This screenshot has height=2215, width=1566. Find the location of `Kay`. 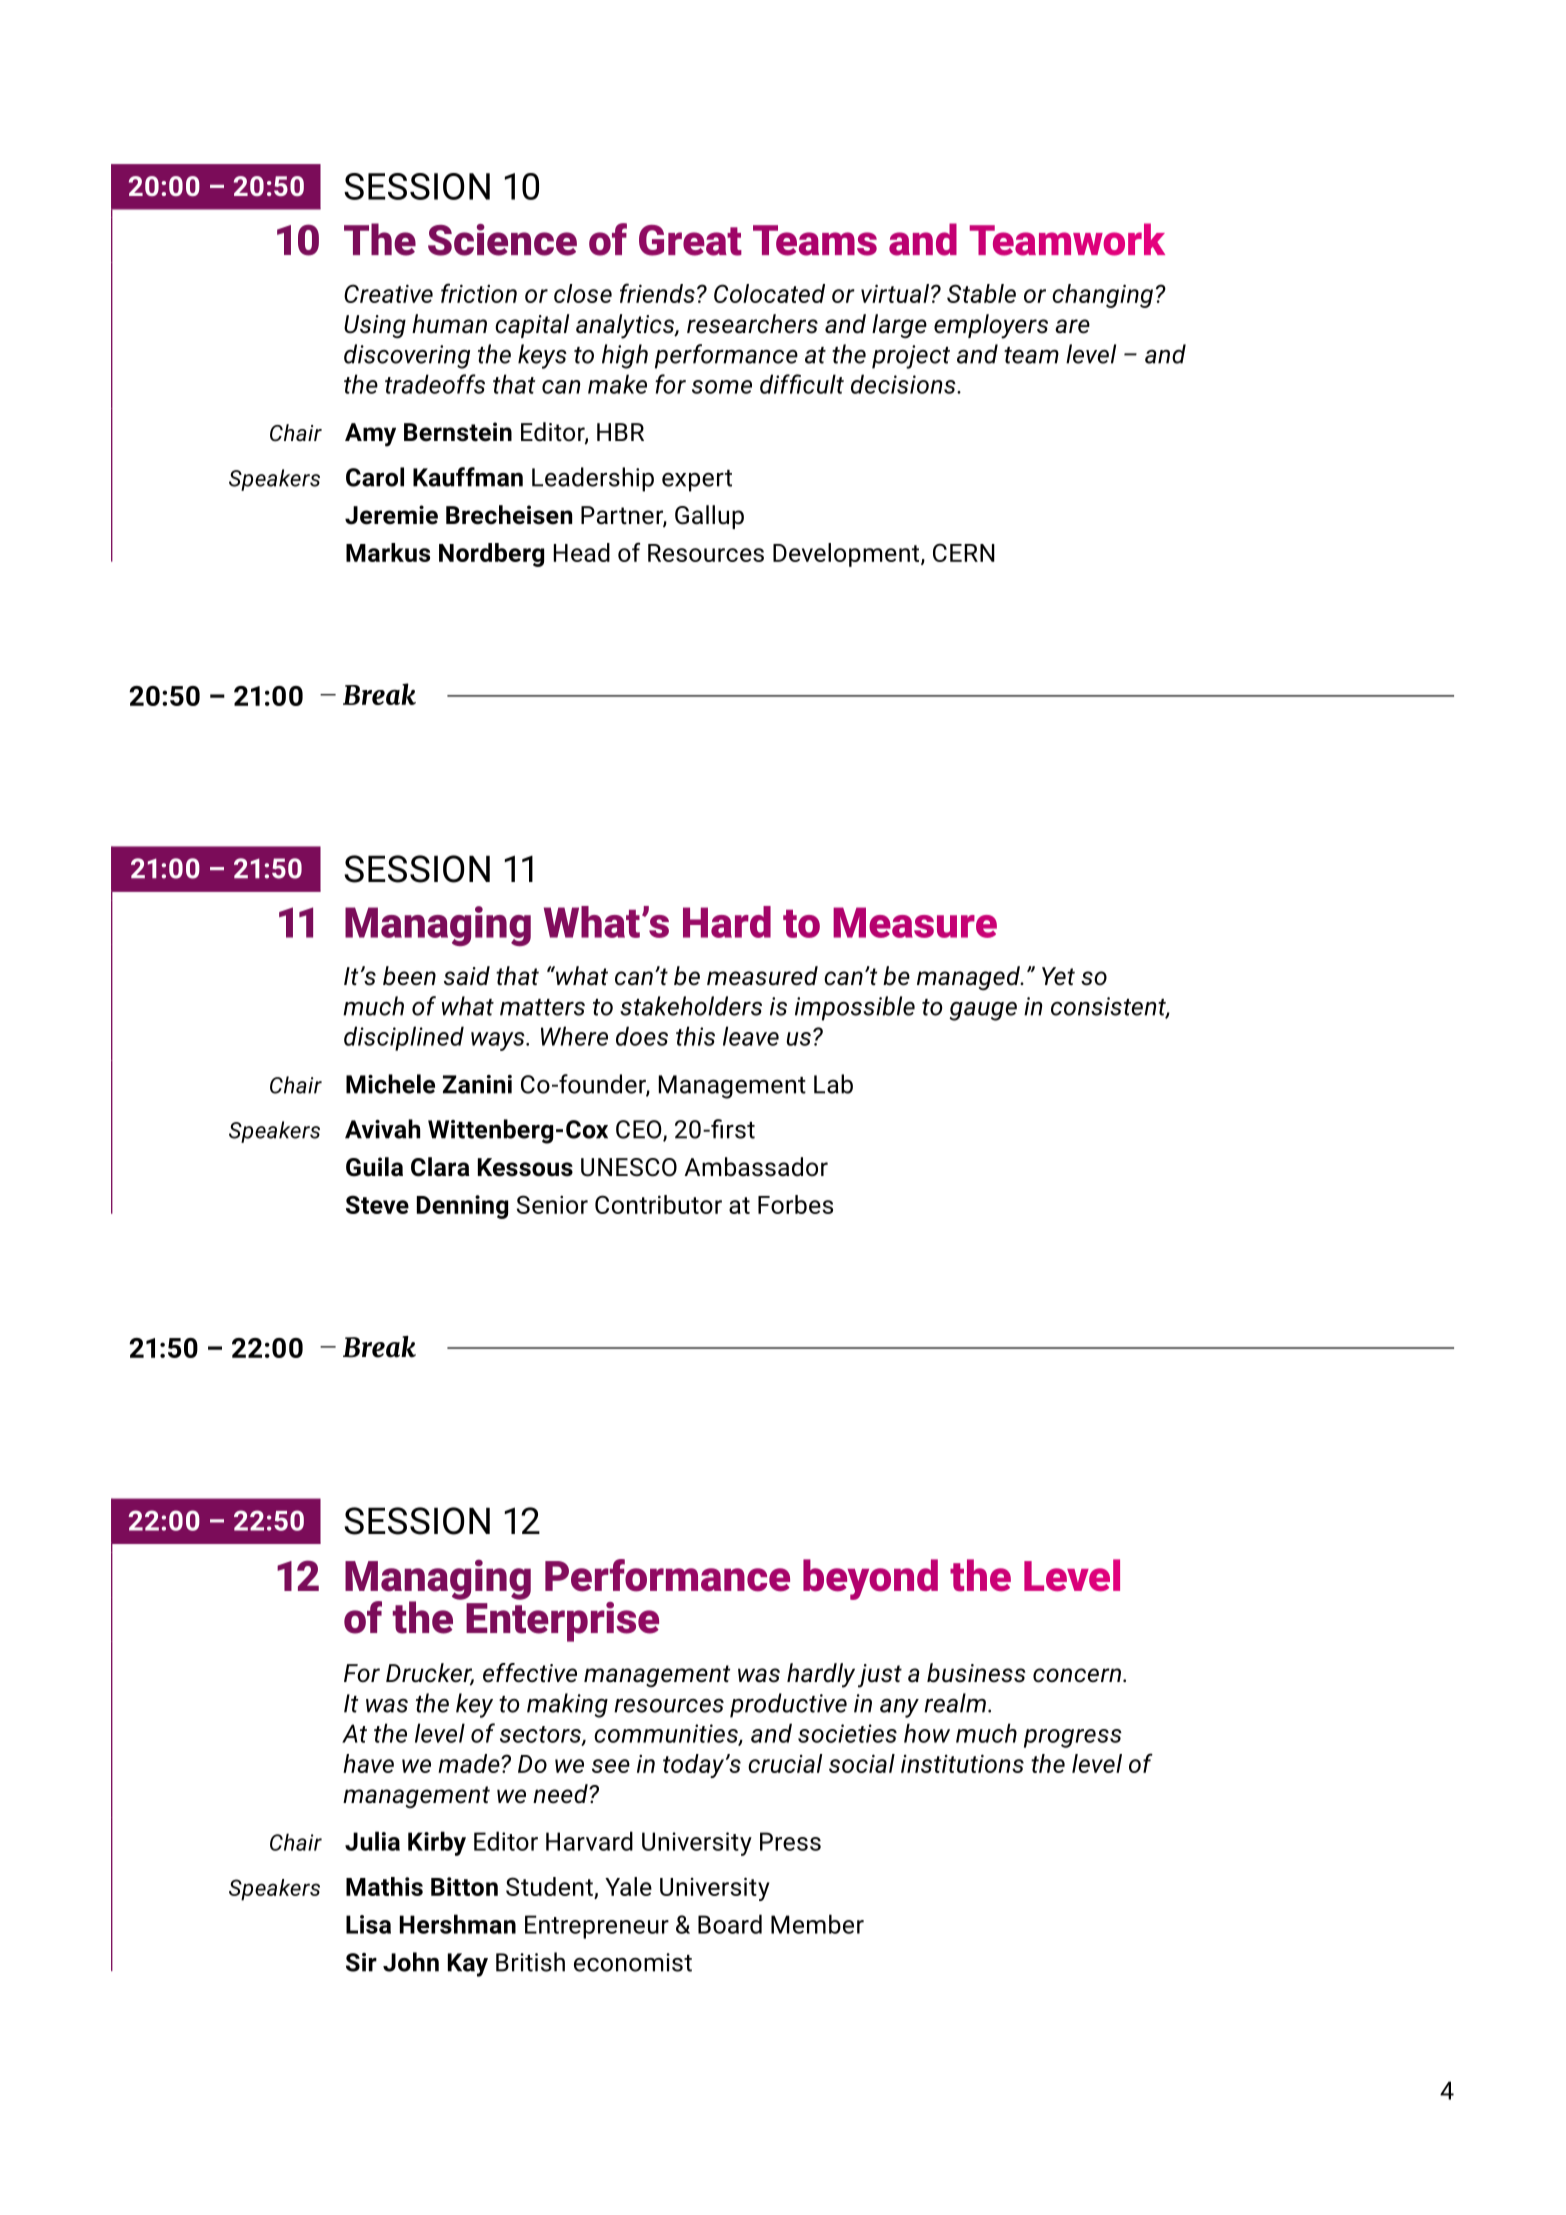

Kay is located at coordinates (468, 1965).
